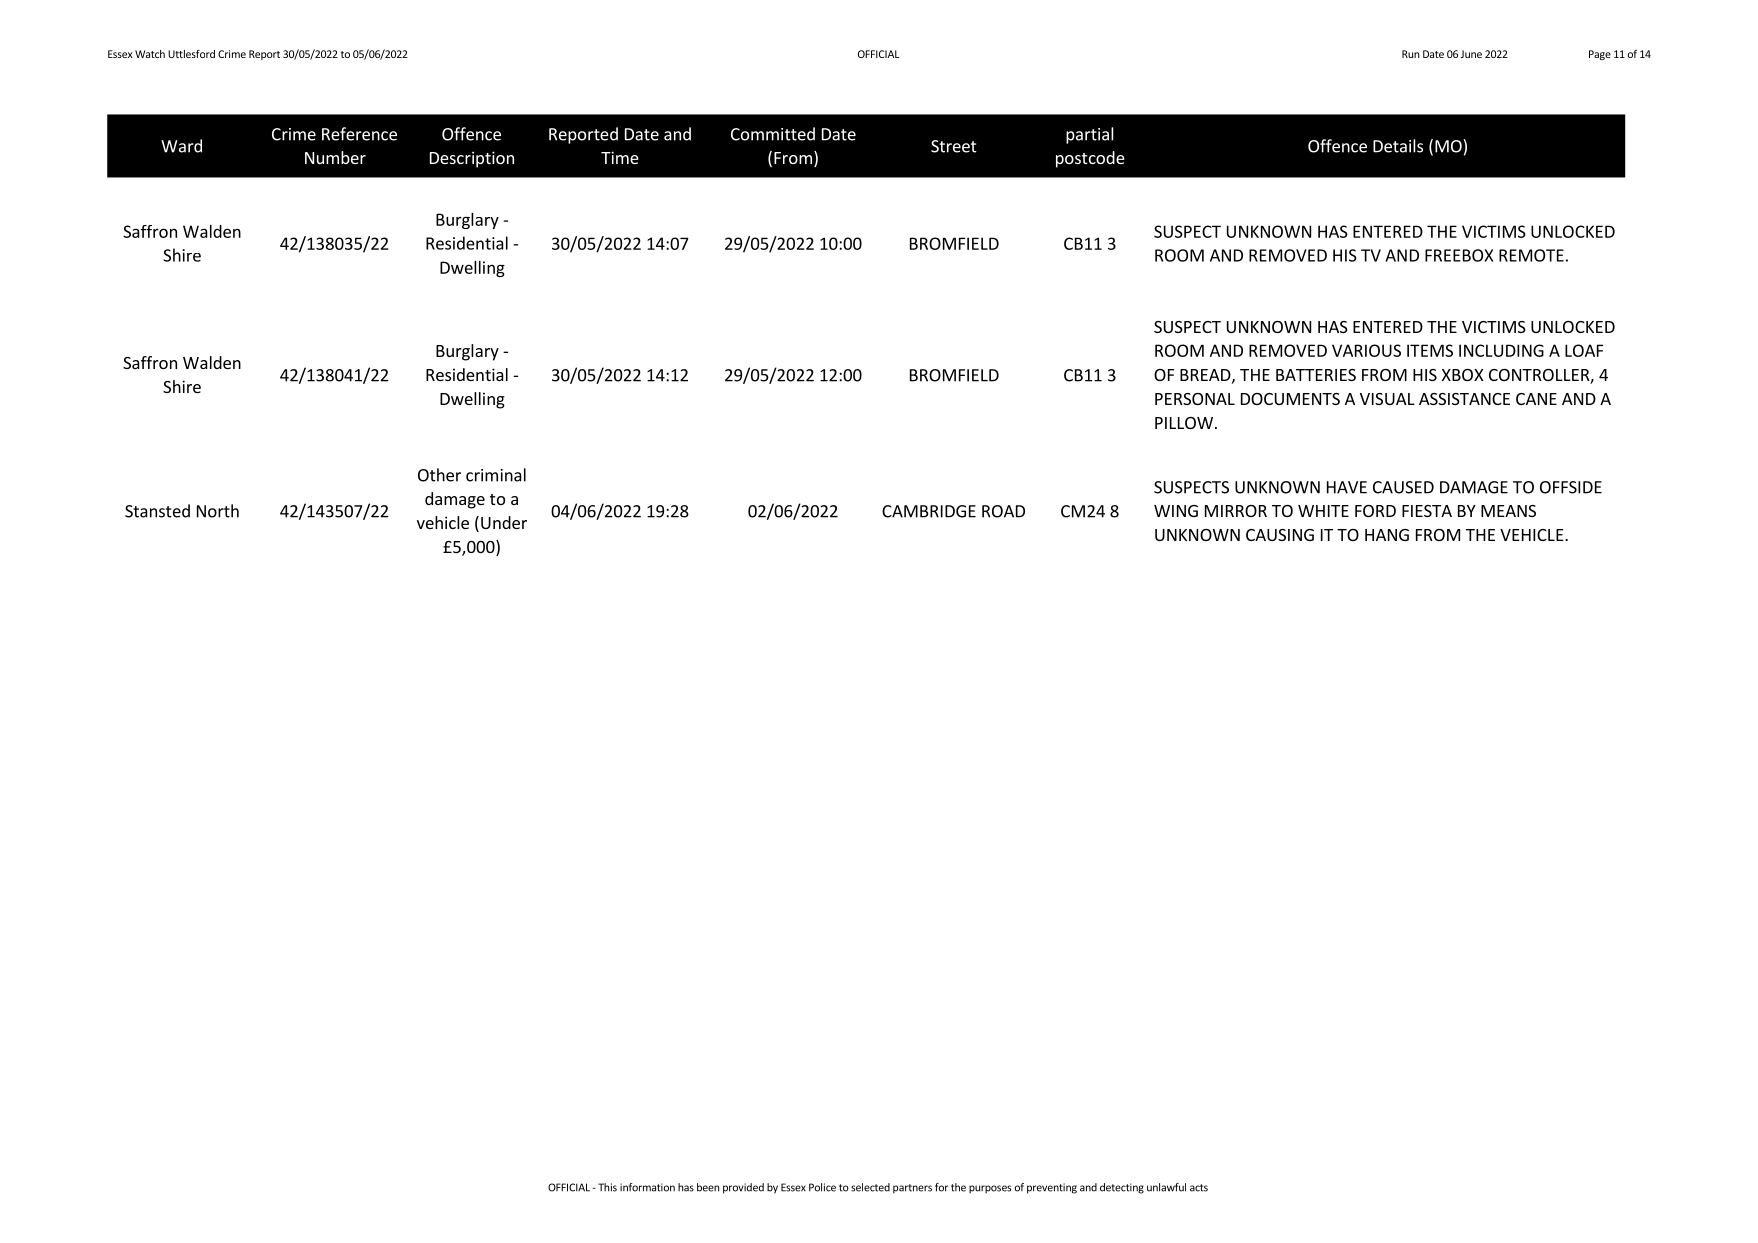  Describe the element at coordinates (218, 511) in the screenshot. I see `North` at that location.
